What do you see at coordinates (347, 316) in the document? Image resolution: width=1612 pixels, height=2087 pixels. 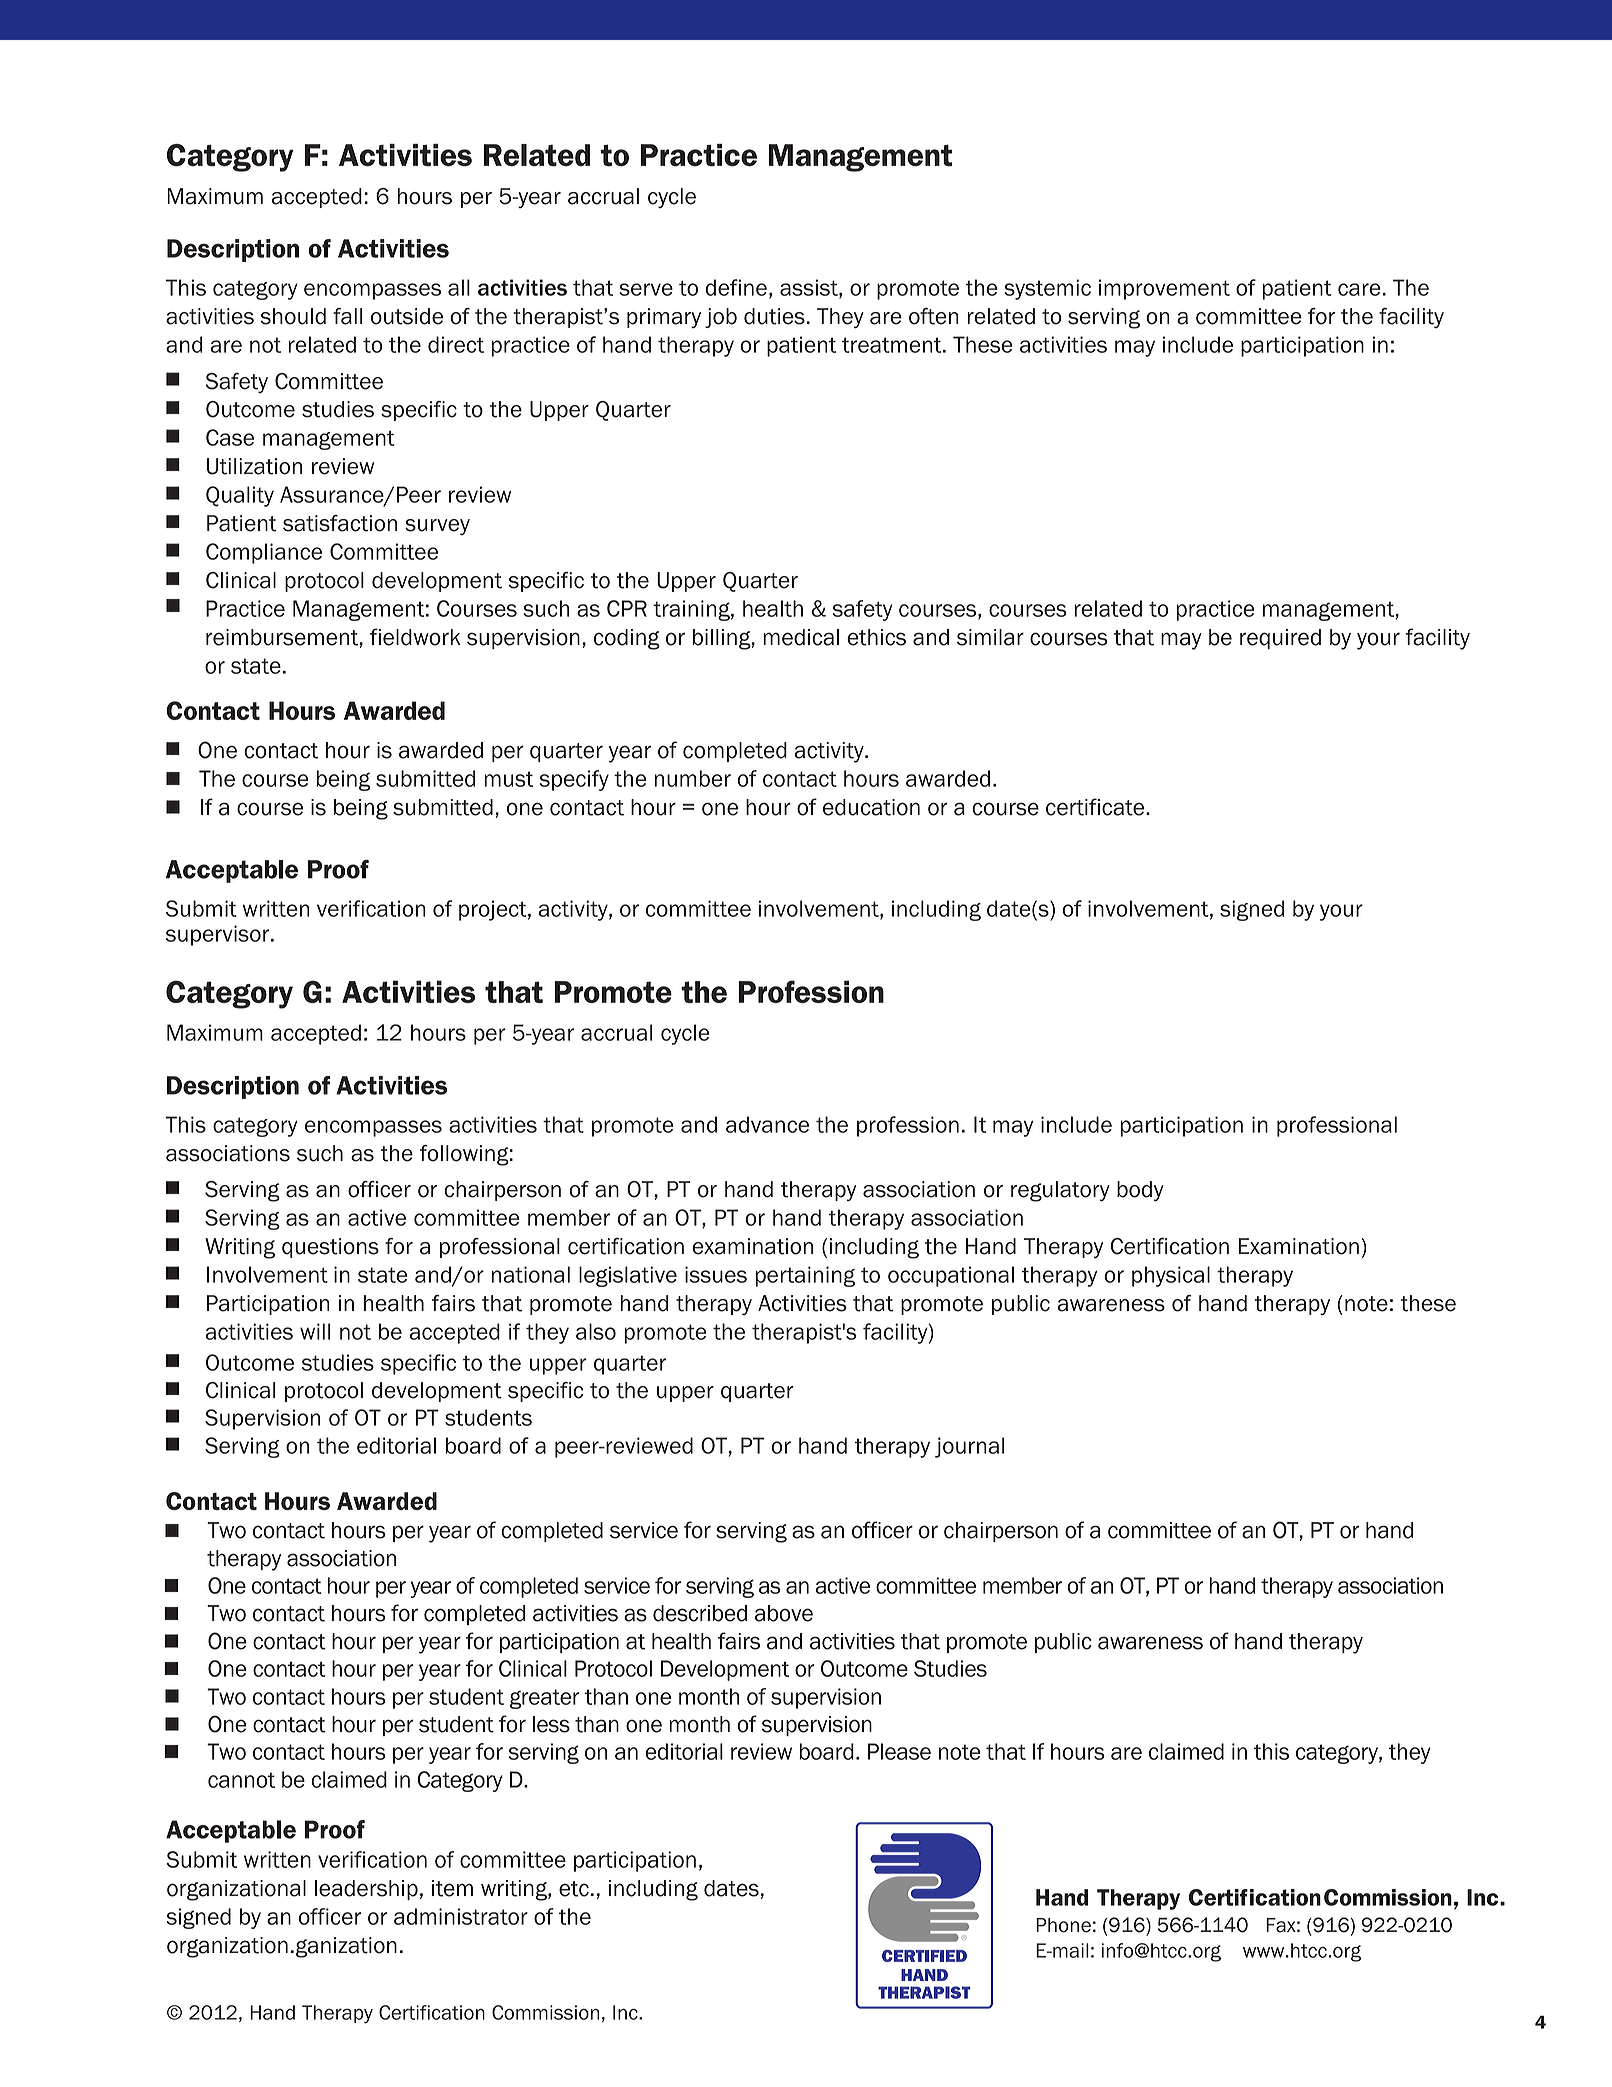 I see `fall` at bounding box center [347, 316].
